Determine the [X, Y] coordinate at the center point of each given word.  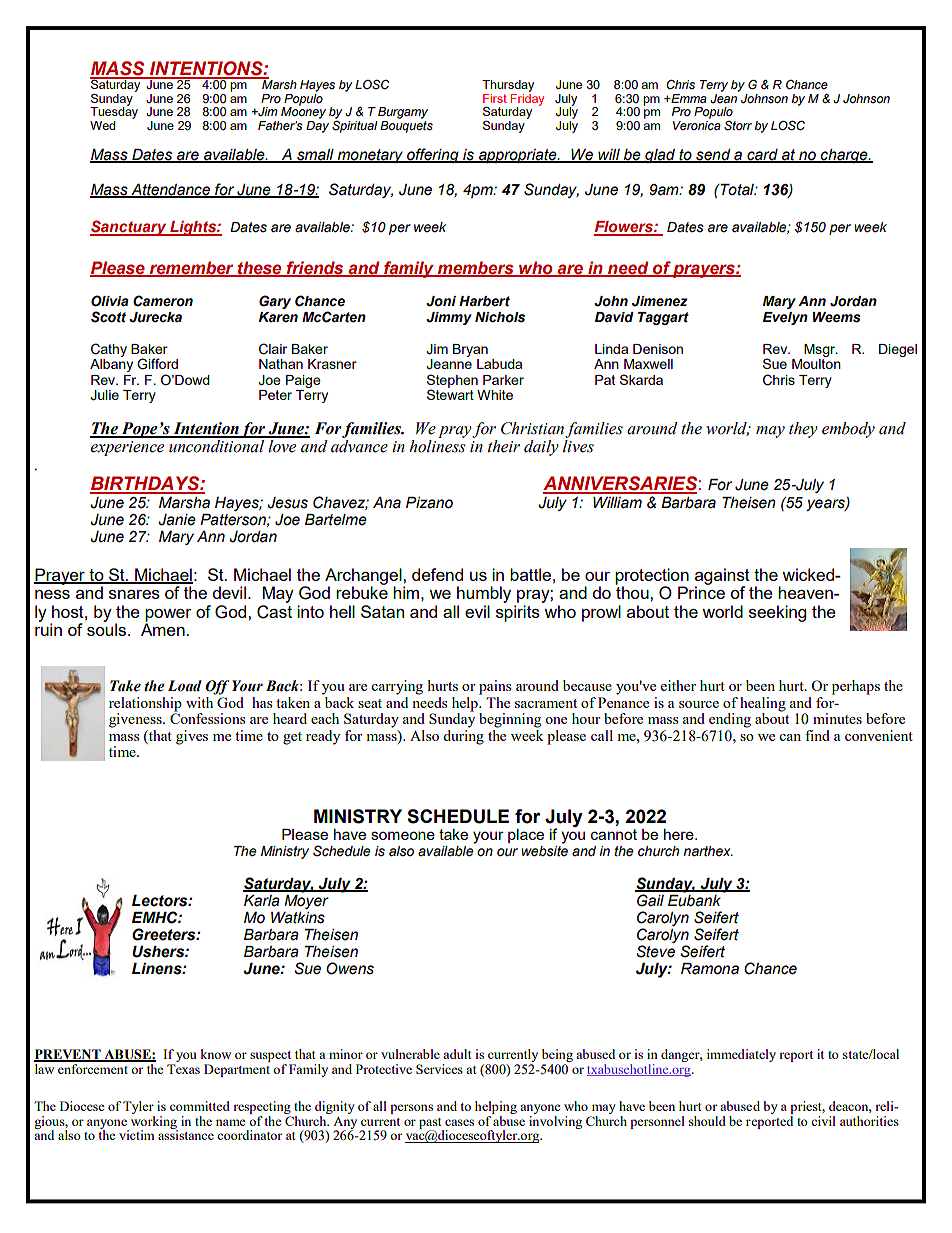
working [153, 1122]
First [495, 98]
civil [823, 1121]
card [762, 155]
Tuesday [114, 113]
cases [459, 1122]
